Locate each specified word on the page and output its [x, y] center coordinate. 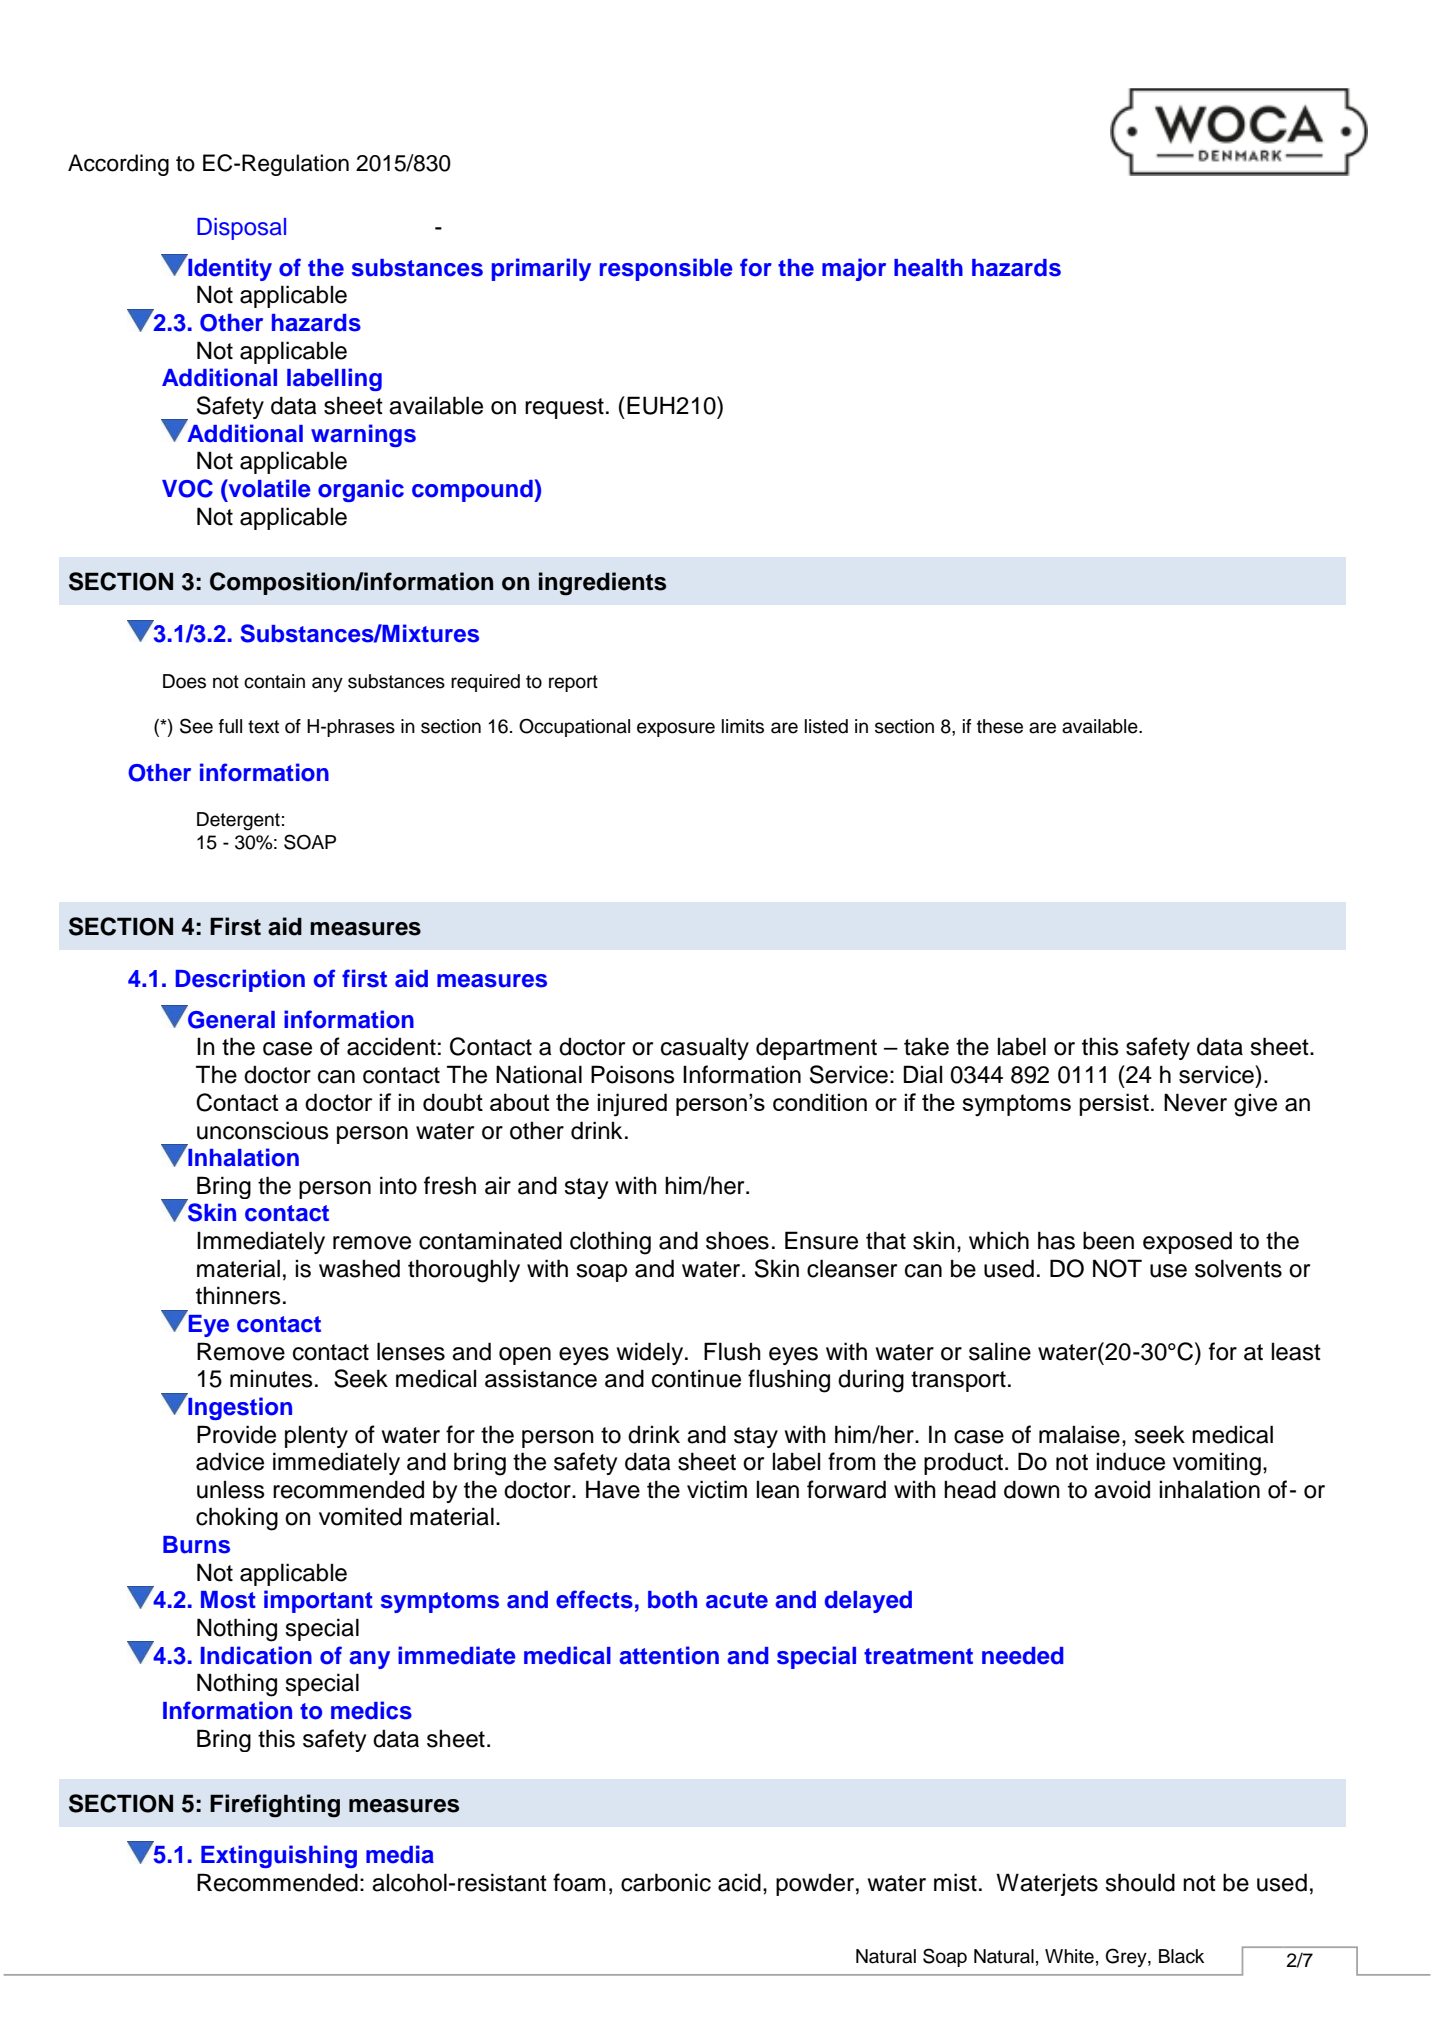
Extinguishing [279, 1856]
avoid [1122, 1489]
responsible [666, 269]
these [1000, 726]
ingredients [602, 583]
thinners [238, 1295]
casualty [705, 1048]
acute [737, 1600]
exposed [1187, 1242]
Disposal [241, 229]
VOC [187, 488]
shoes [737, 1240]
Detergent [238, 821]
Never [1195, 1102]
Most [228, 1600]
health [928, 268]
